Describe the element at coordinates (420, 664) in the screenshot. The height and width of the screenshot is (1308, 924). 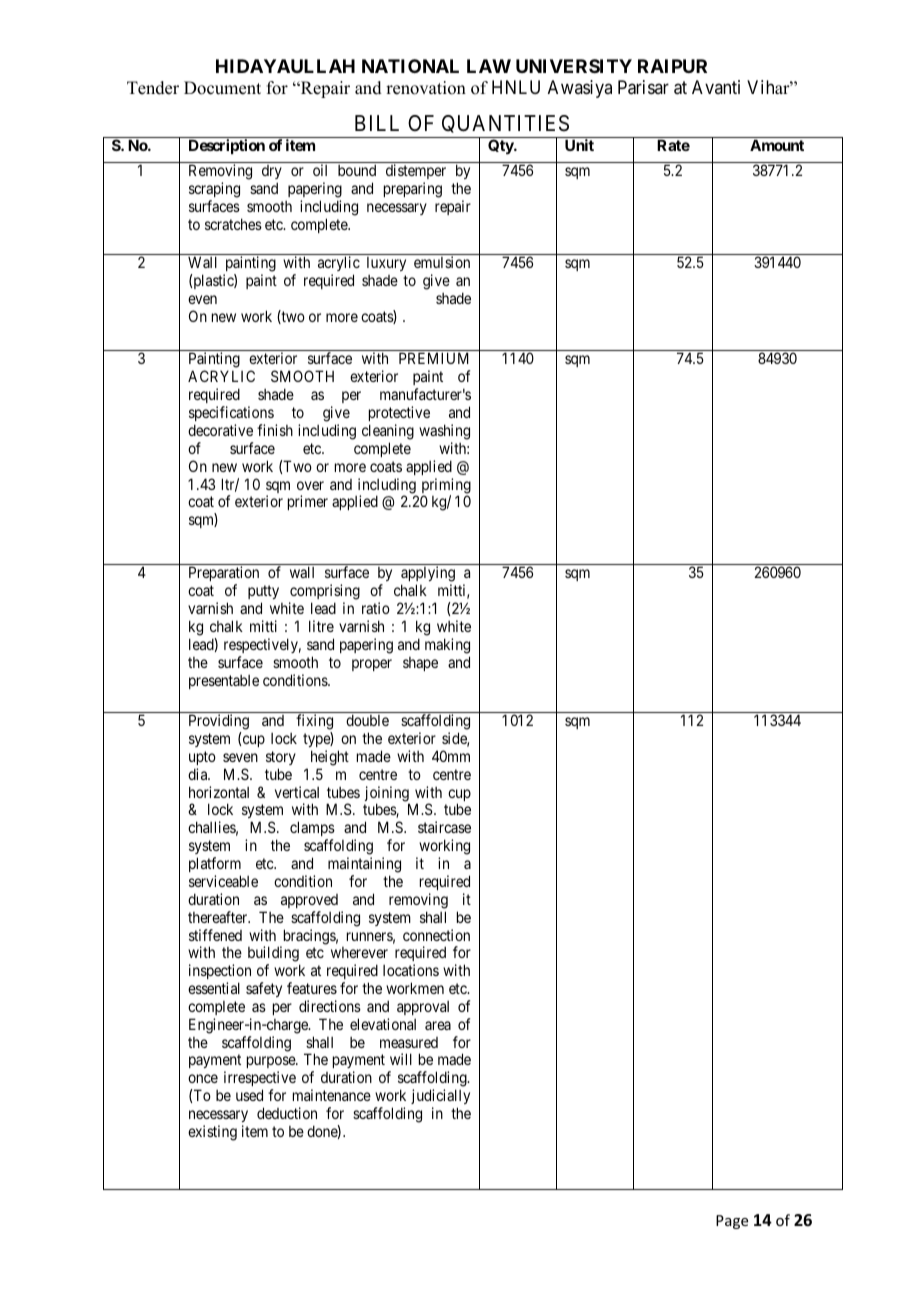
I see `shape` at that location.
